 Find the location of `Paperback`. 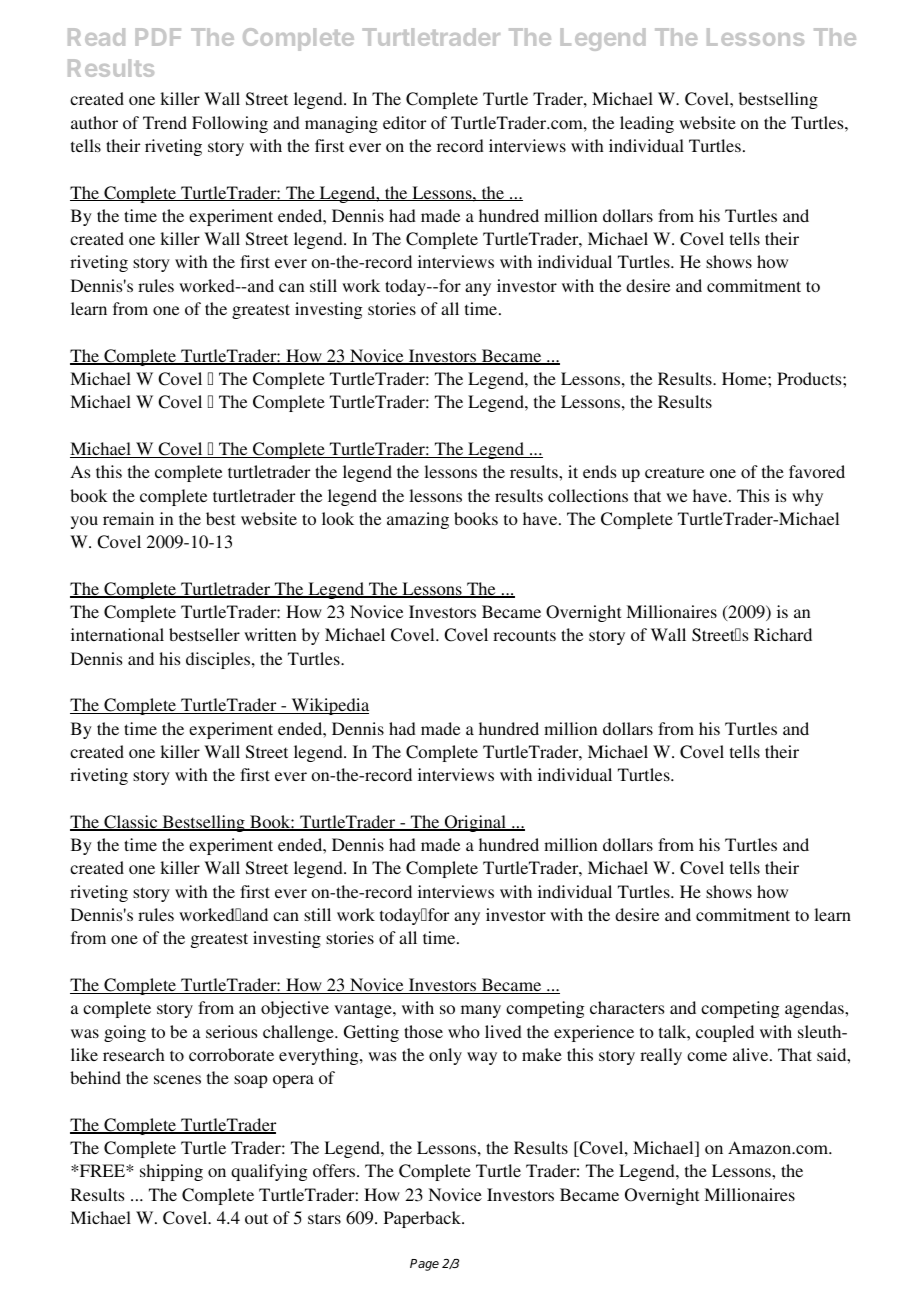

Paperback is located at coordinates (423, 1219).
